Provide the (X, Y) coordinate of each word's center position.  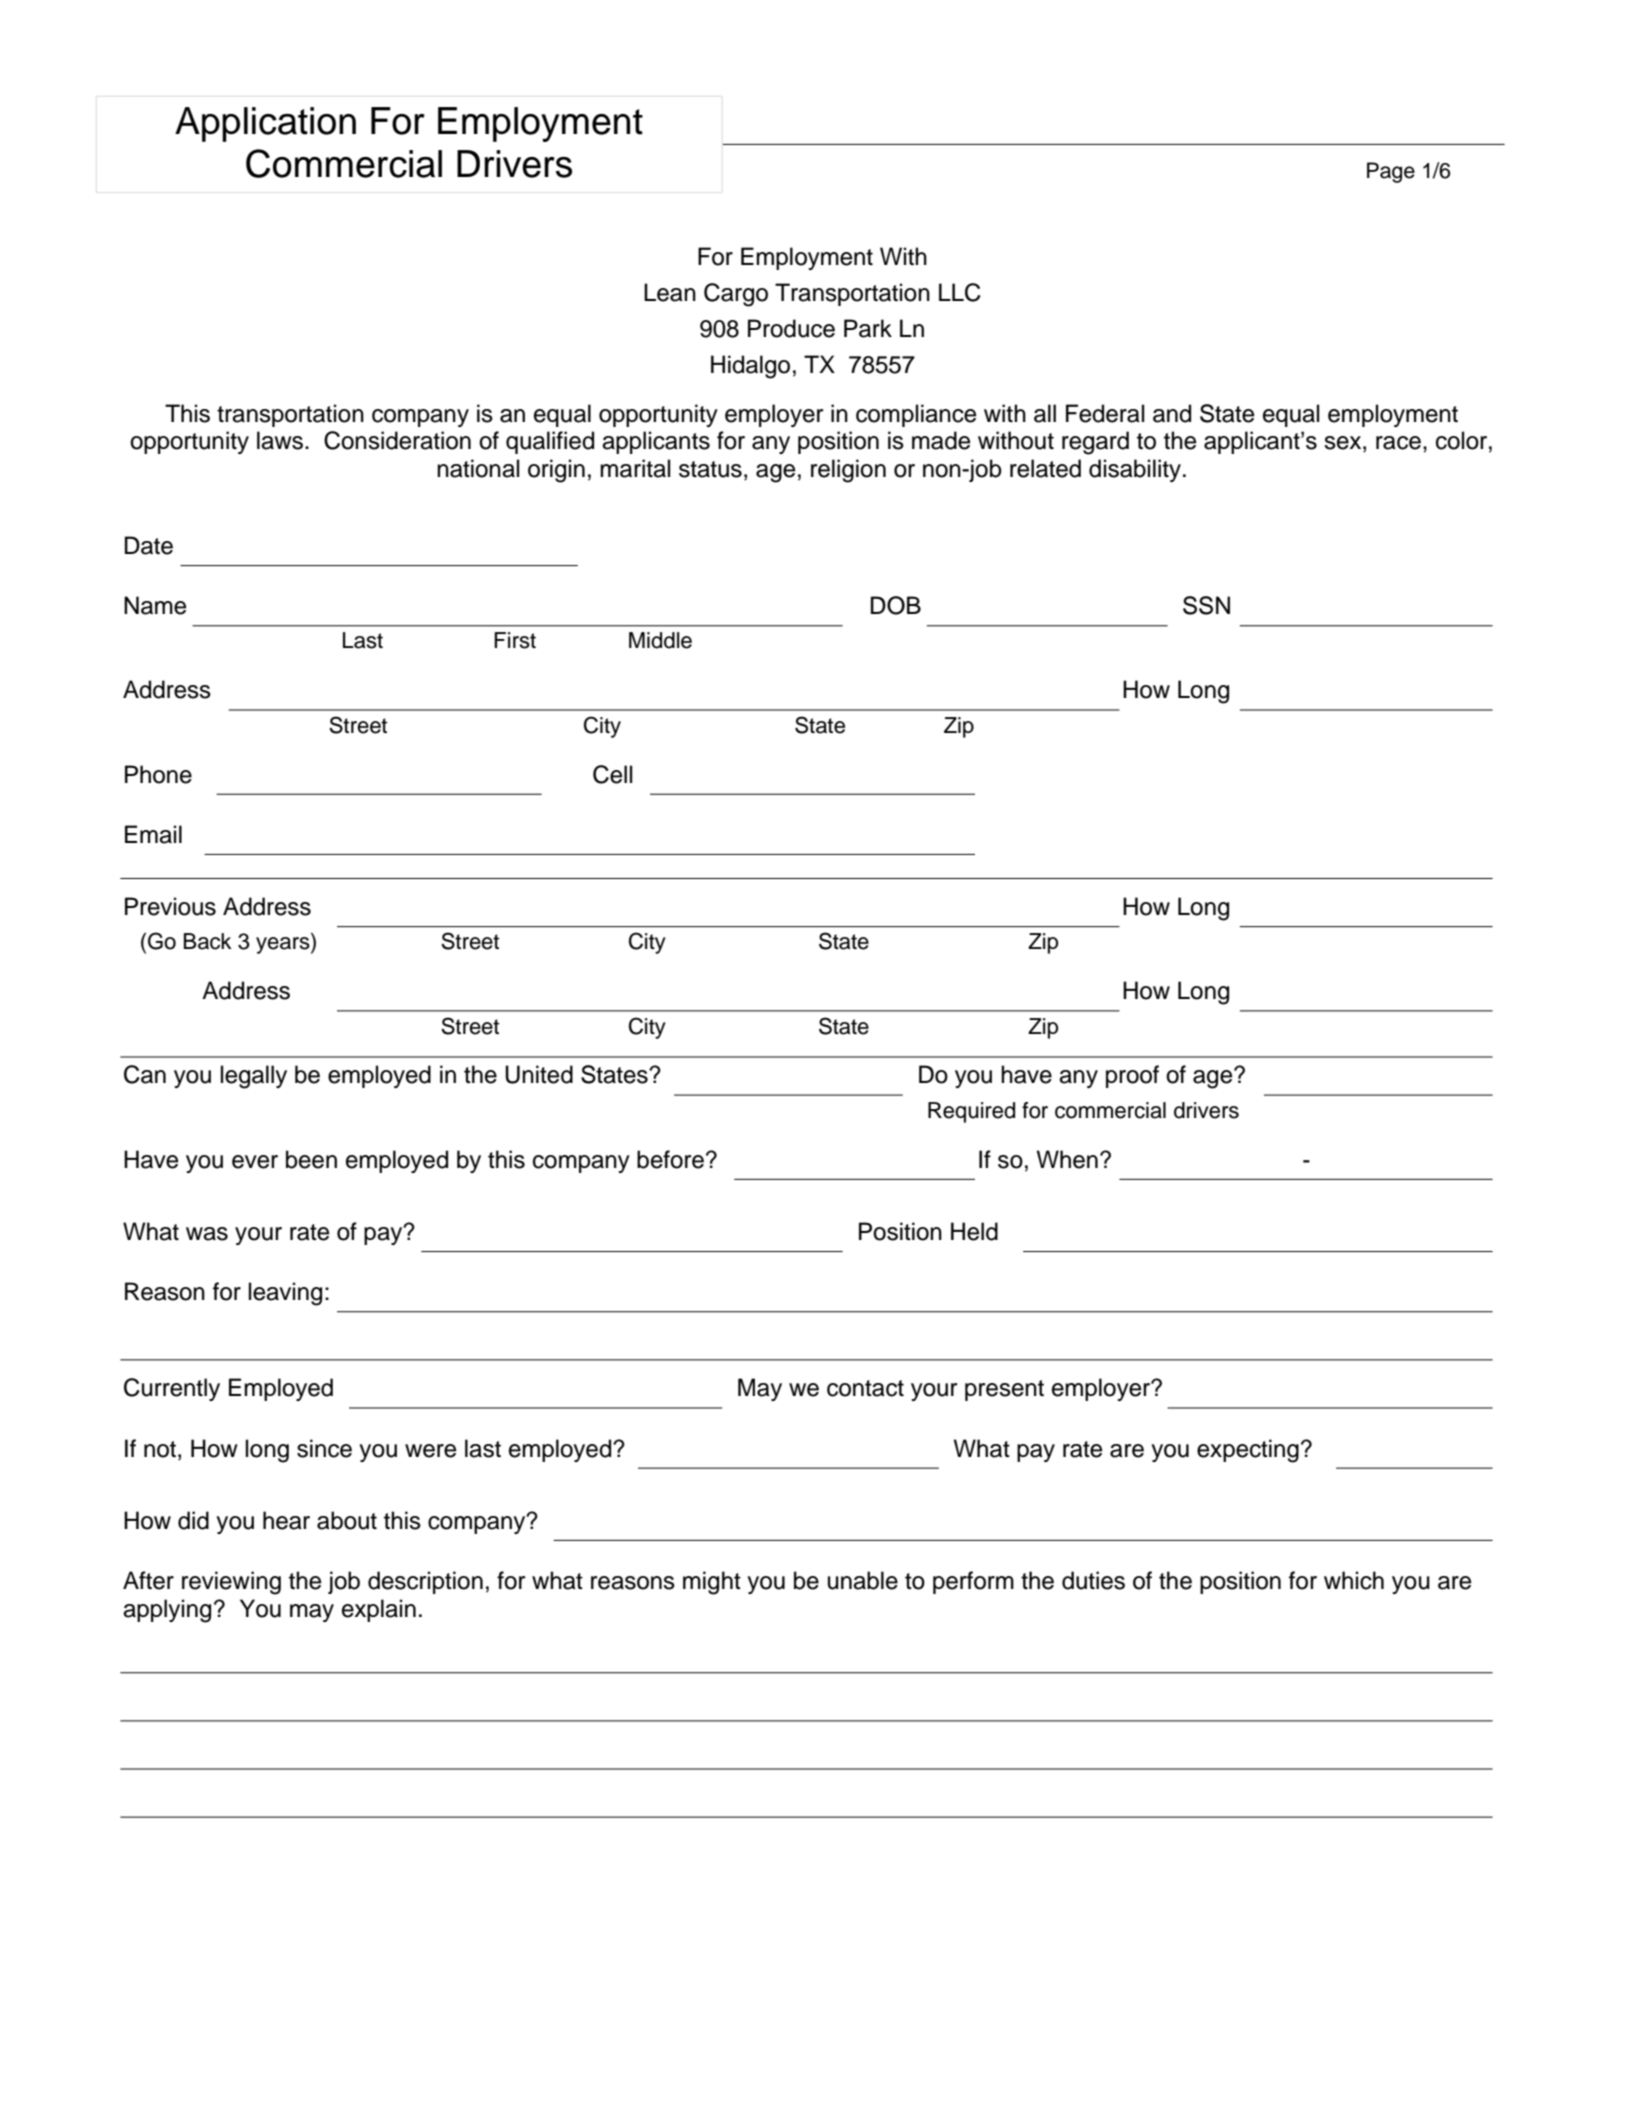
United (539, 1074)
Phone (158, 774)
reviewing (231, 1583)
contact (865, 1388)
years (284, 945)
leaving (285, 1294)
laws (280, 440)
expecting (1248, 1451)
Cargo (736, 295)
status (710, 469)
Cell (612, 774)
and (1172, 413)
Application (265, 124)
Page (1391, 172)
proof (1132, 1076)
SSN (1206, 605)
